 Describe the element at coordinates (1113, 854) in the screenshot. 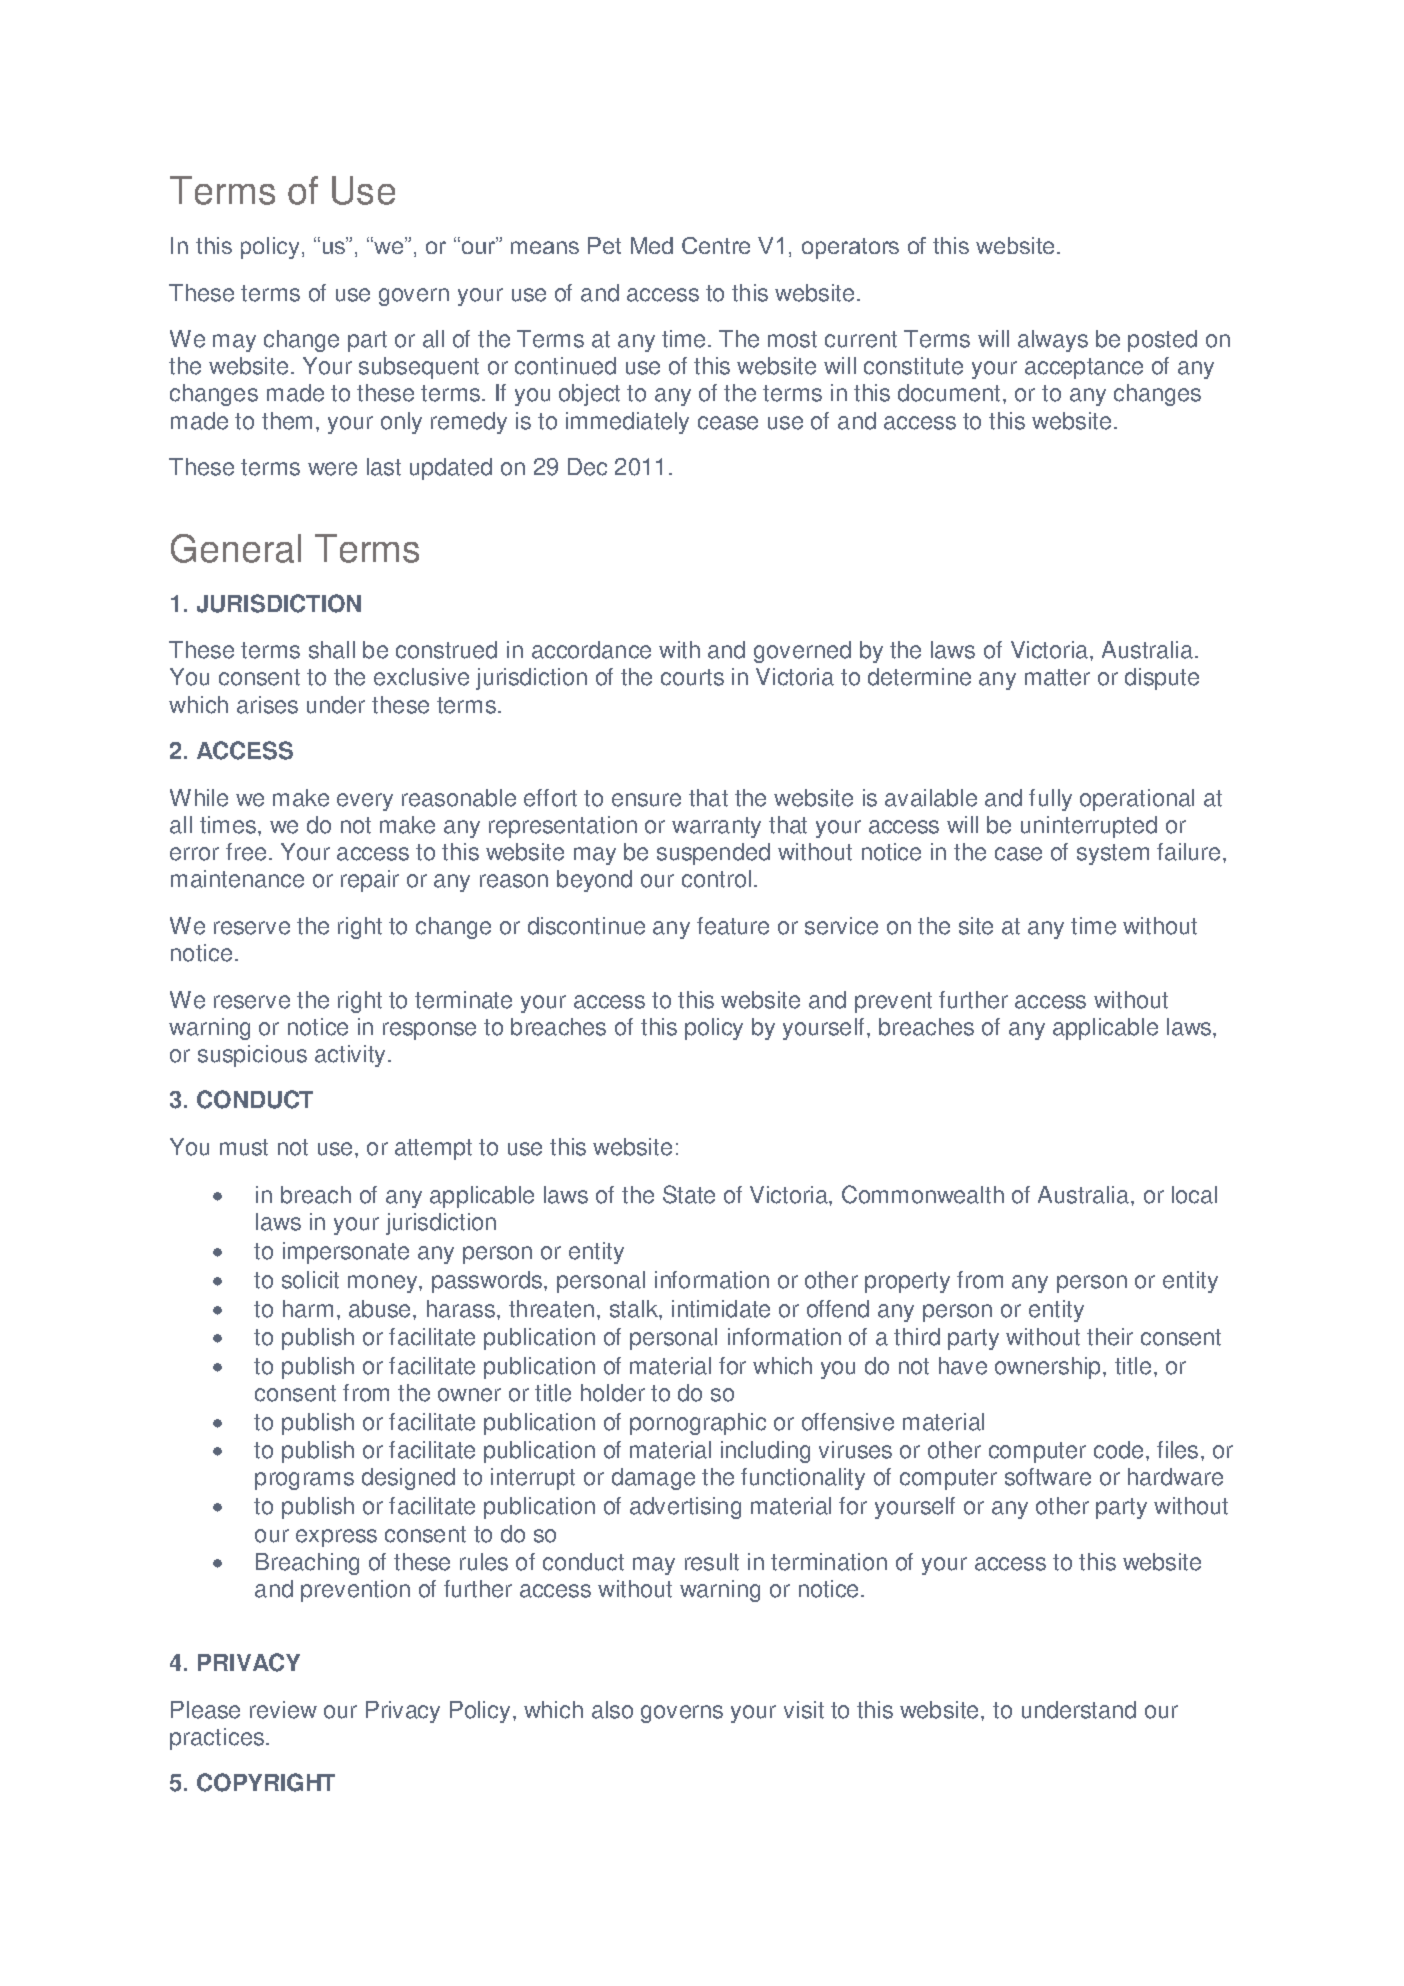

I see `system` at that location.
